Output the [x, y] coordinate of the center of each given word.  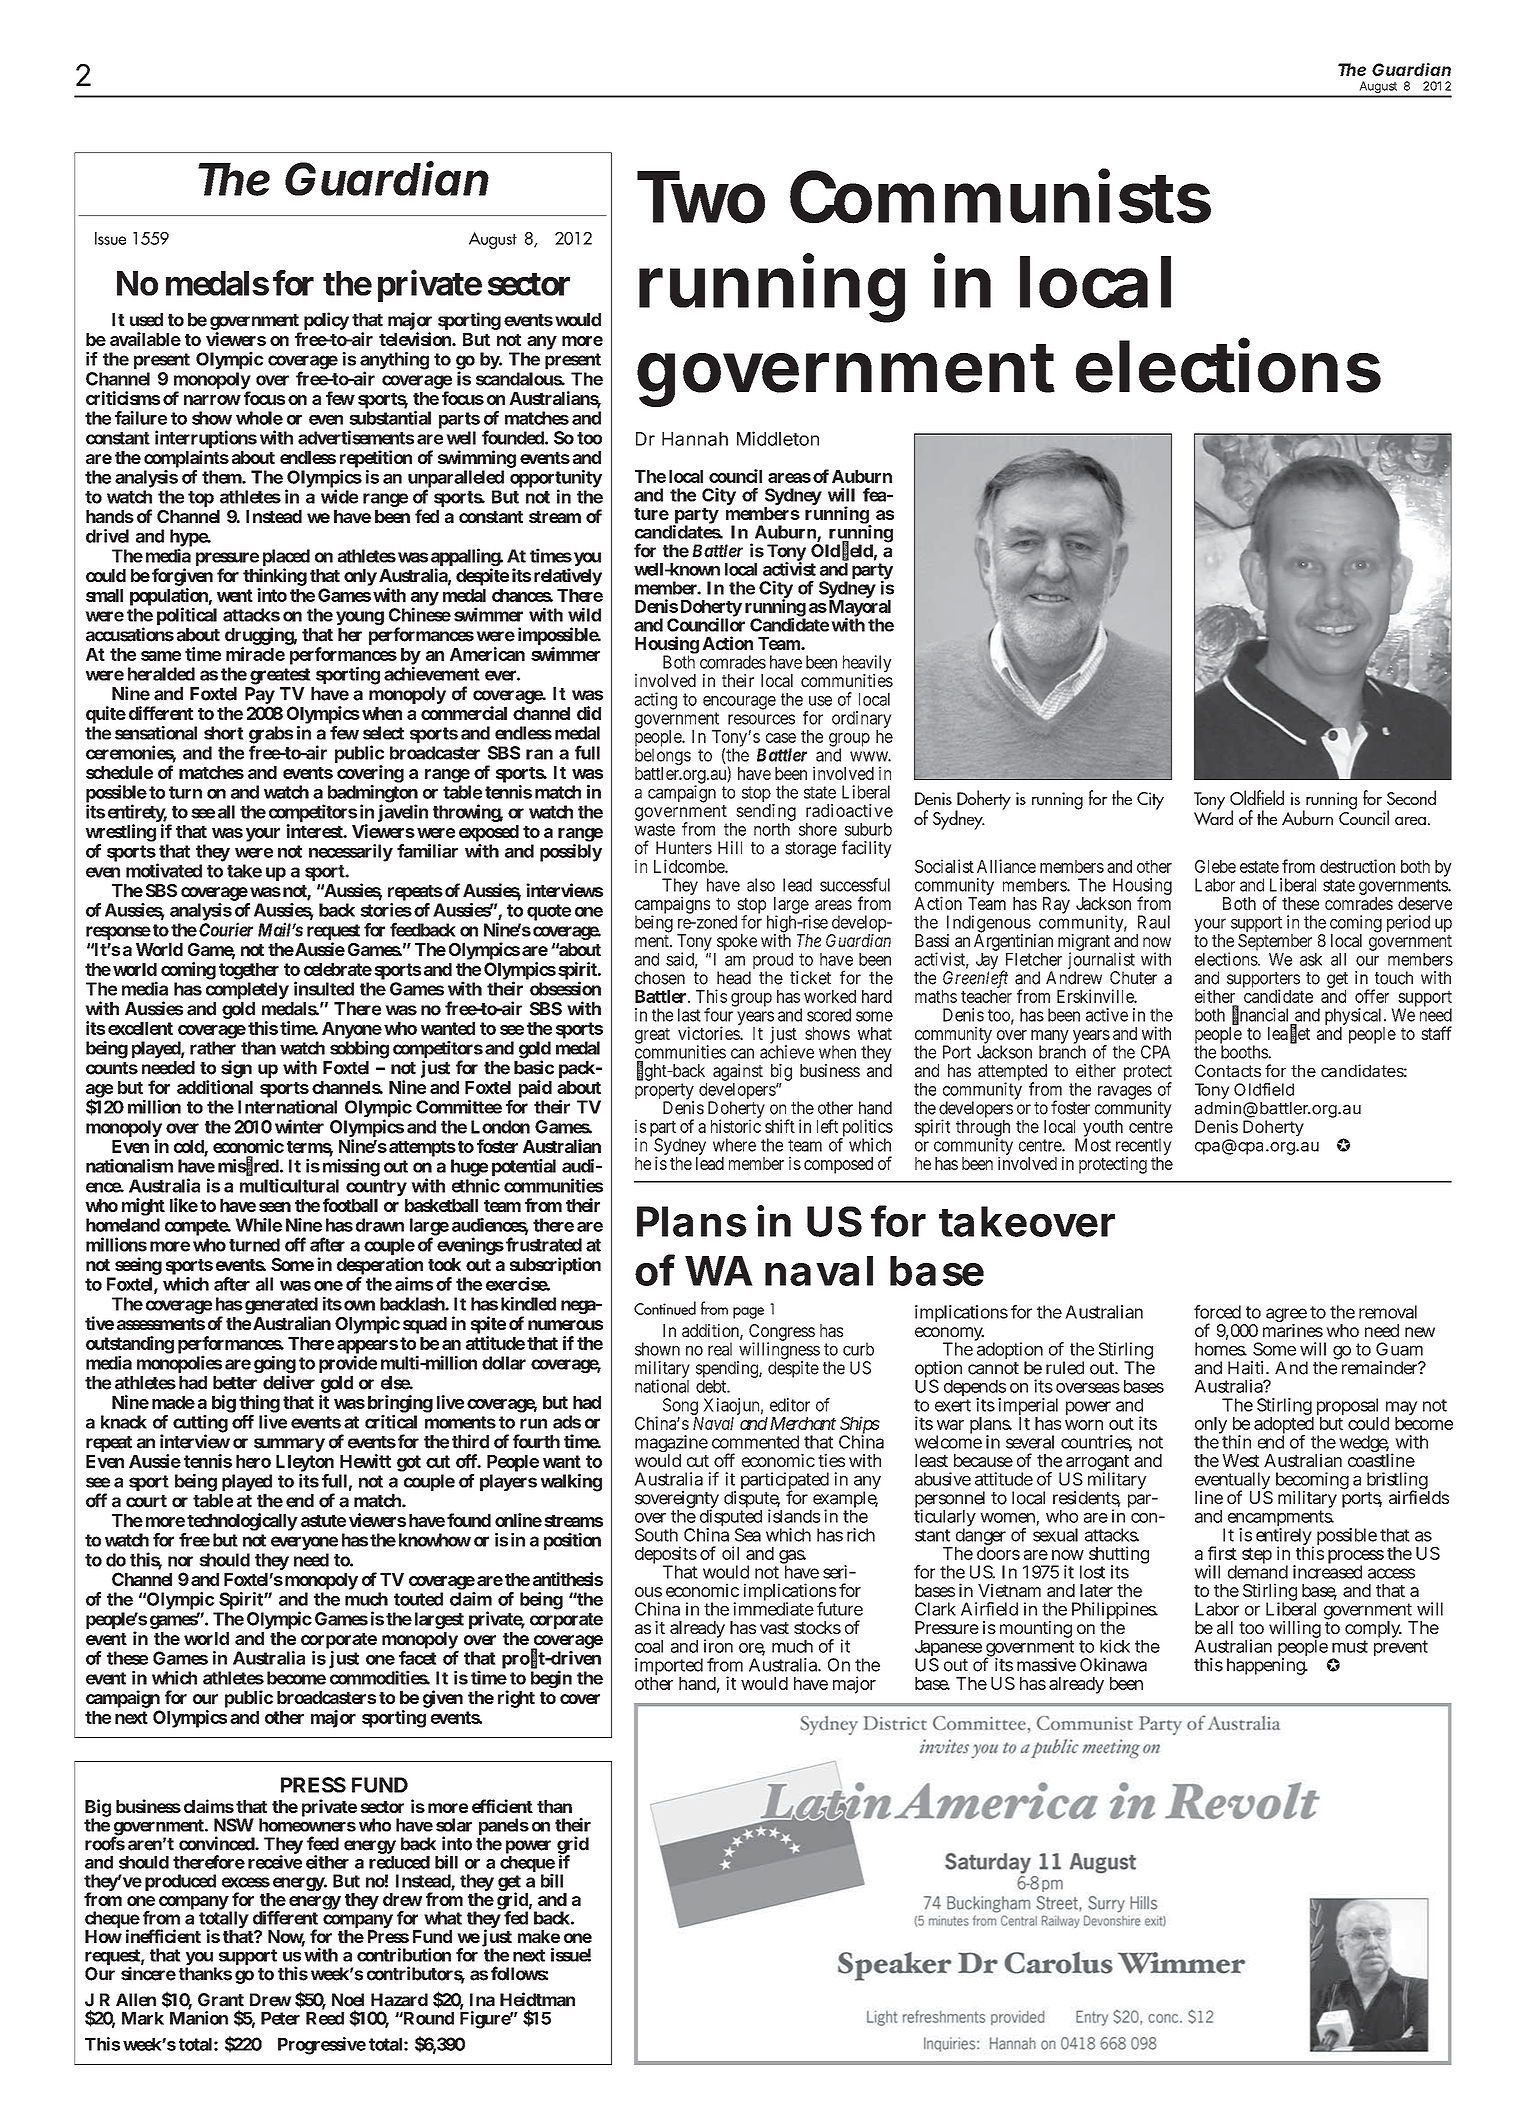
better [235, 1383]
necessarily [351, 853]
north [772, 829]
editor [790, 1405]
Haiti [1247, 1368]
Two [701, 197]
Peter [280, 2018]
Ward [1213, 816]
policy [326, 321]
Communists [1000, 196]
